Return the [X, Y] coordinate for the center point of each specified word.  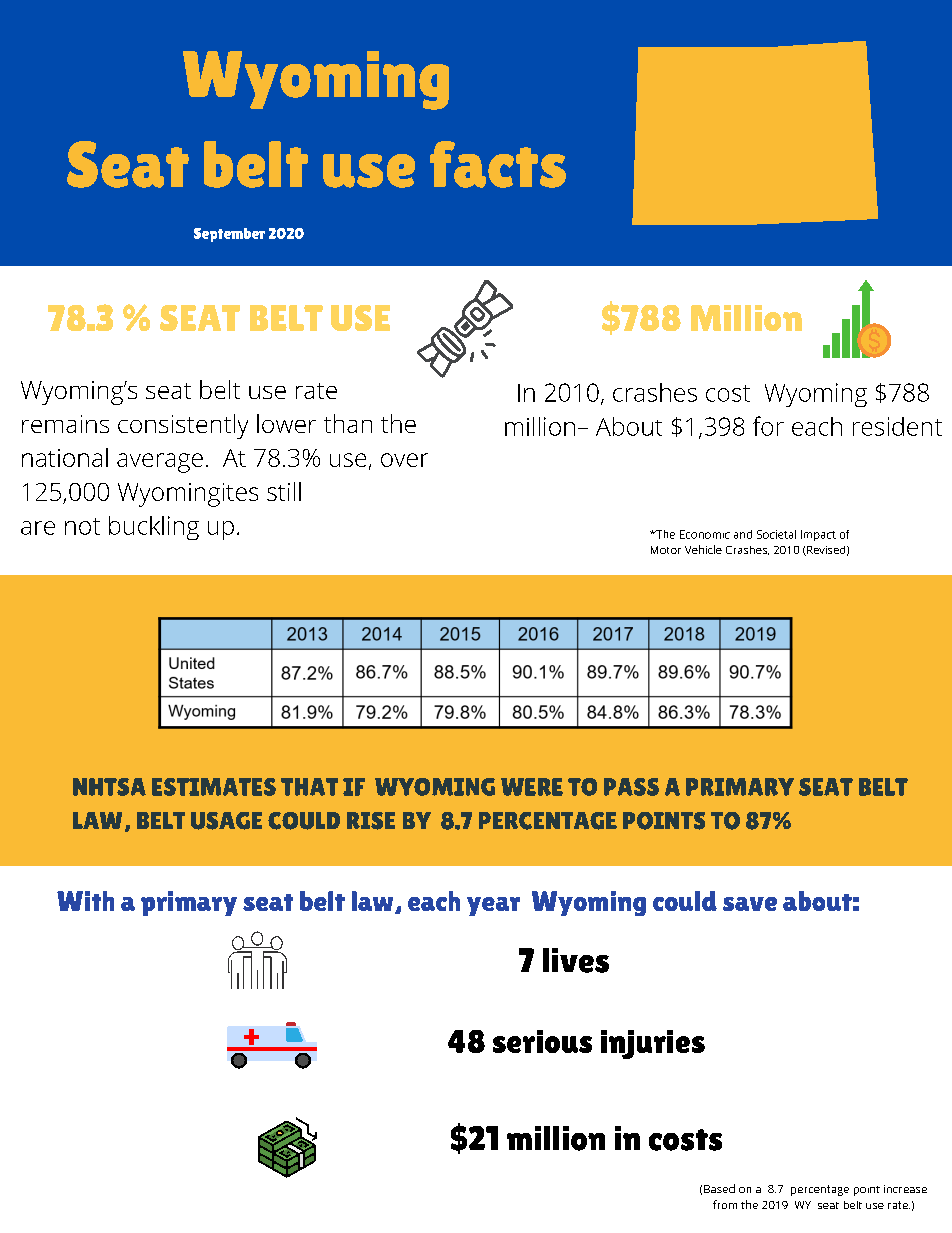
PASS [631, 787]
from [725, 1204]
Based [719, 1188]
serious [542, 1041]
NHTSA [109, 787]
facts [498, 164]
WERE [532, 787]
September [229, 235]
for [768, 426]
